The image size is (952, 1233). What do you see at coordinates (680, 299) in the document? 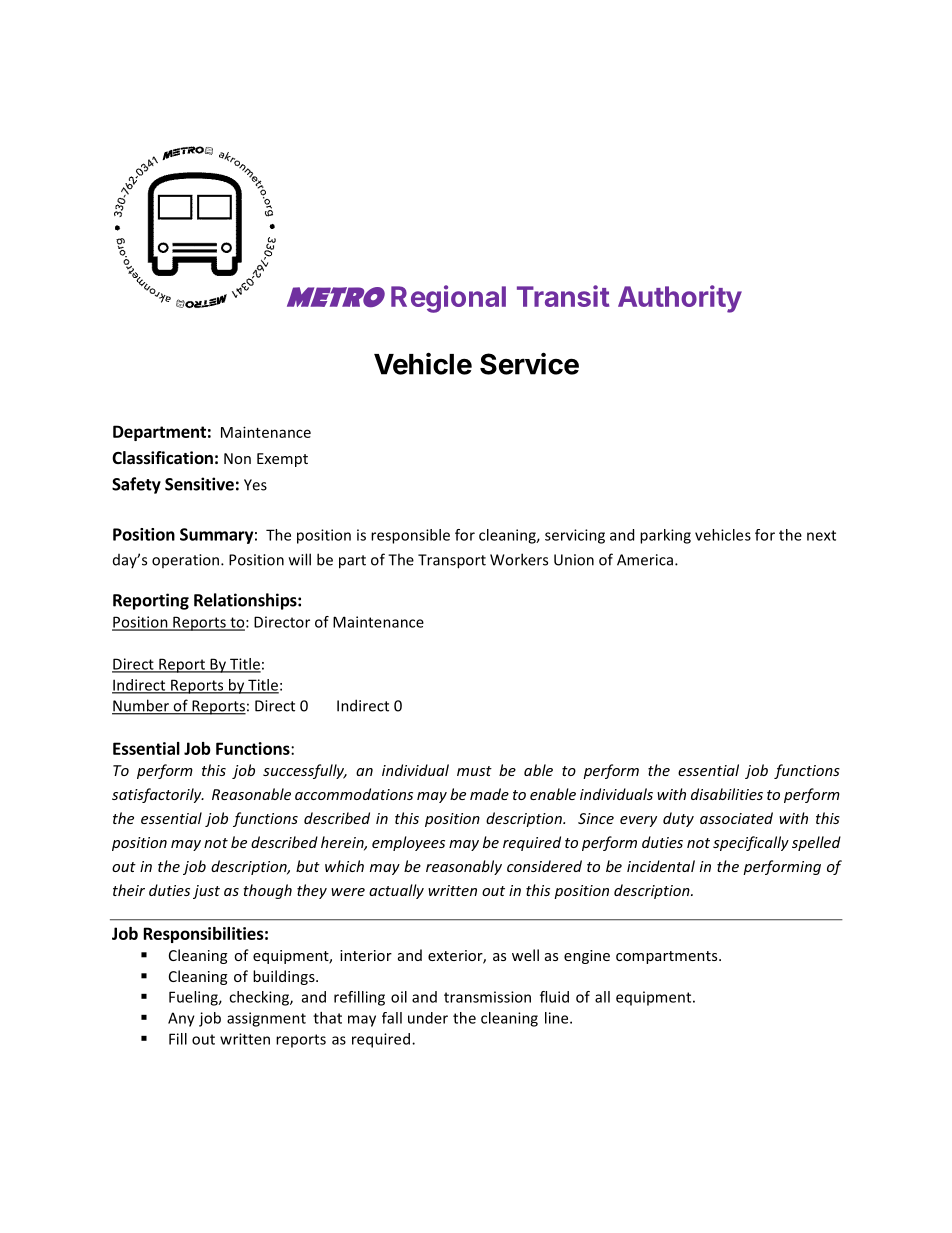
I see `Authority` at bounding box center [680, 299].
